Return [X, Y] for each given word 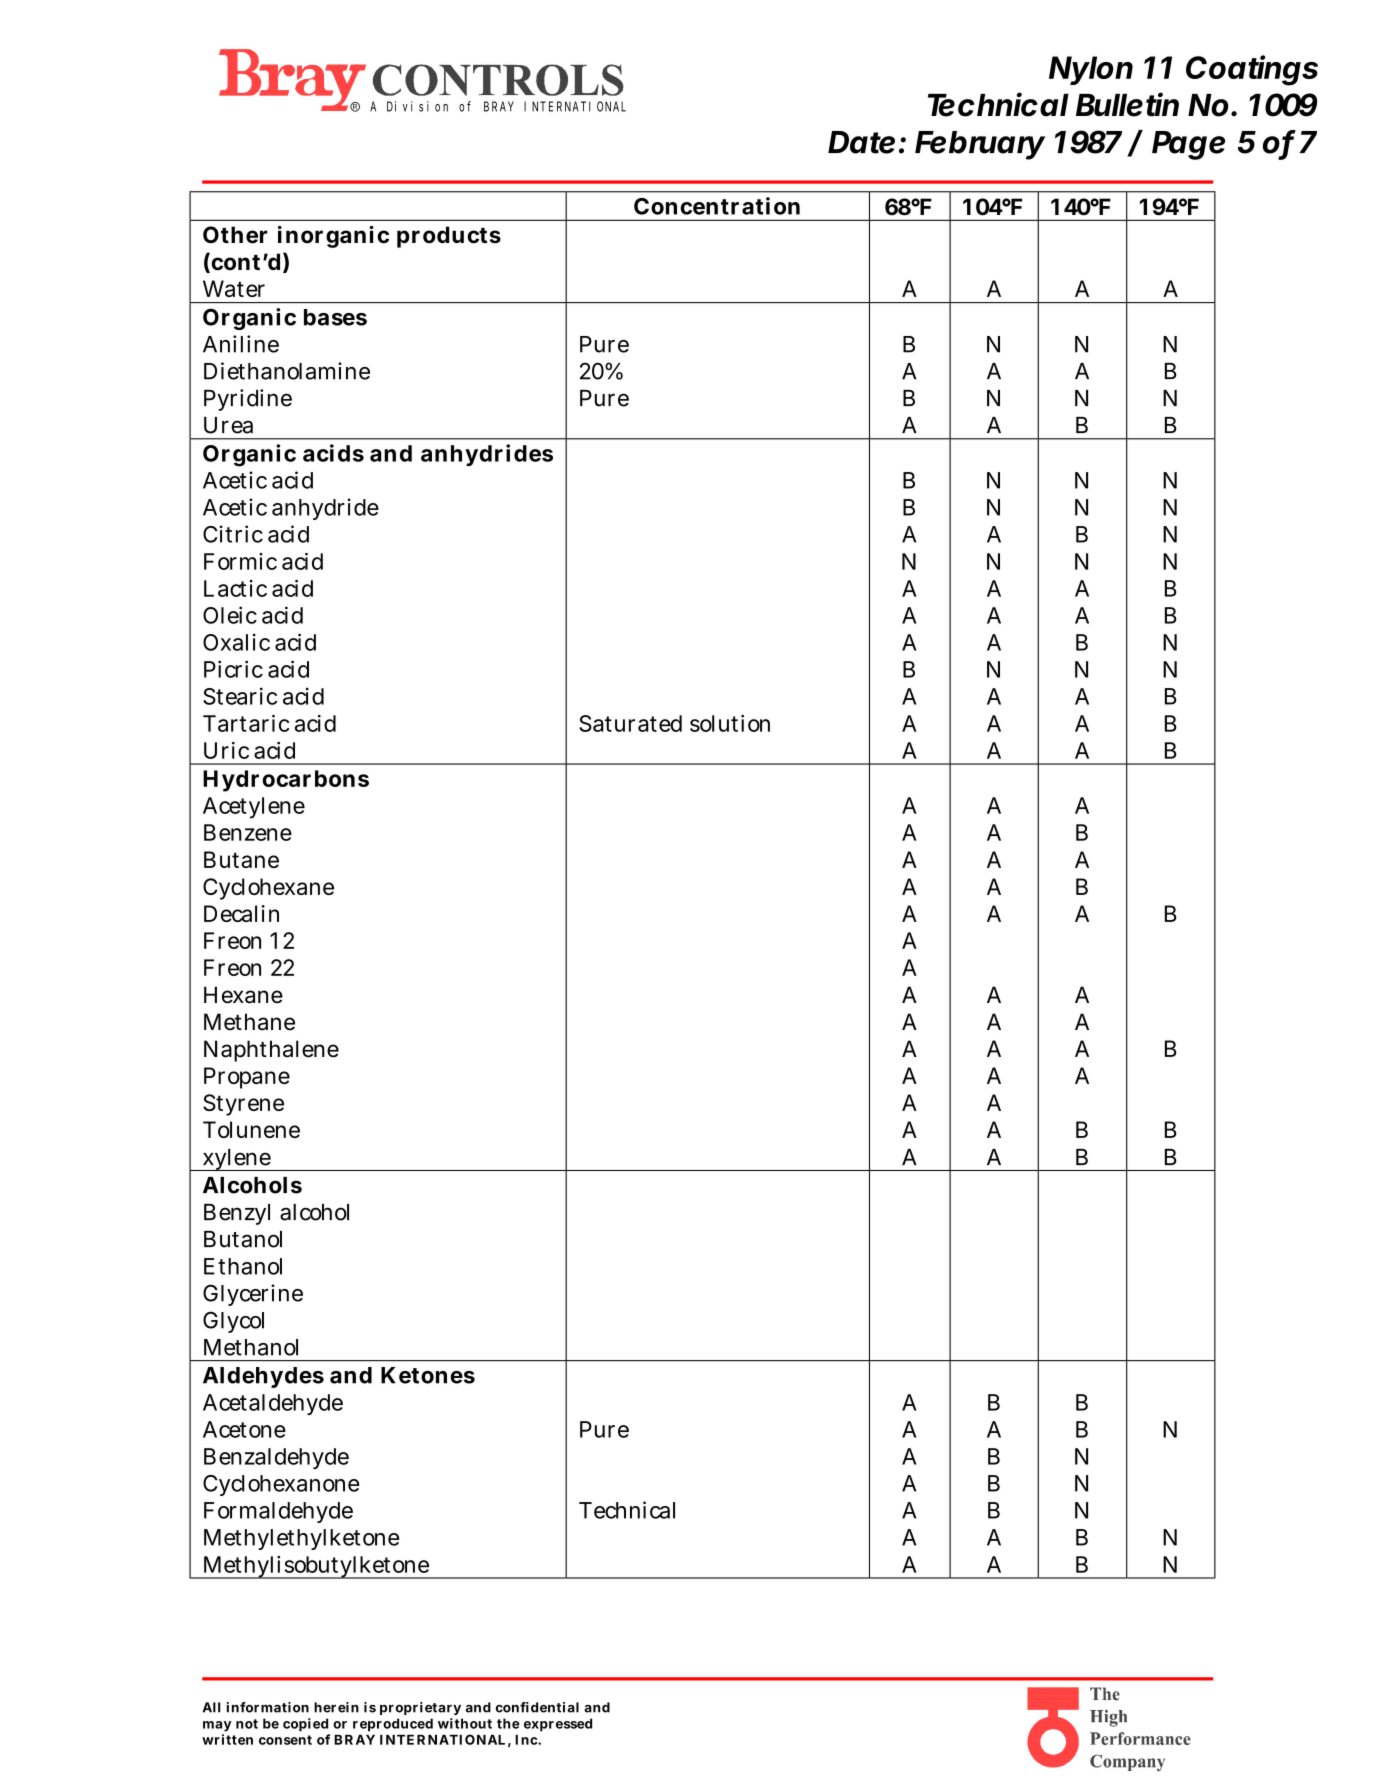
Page [1188, 145]
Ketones [428, 1375]
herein [336, 1707]
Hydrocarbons [286, 781]
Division [417, 106]
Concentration [717, 206]
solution [730, 723]
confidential [537, 1707]
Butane [241, 859]
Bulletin [1127, 104]
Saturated [630, 723]
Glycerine [253, 1295]
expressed [558, 1725]
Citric [233, 534]
